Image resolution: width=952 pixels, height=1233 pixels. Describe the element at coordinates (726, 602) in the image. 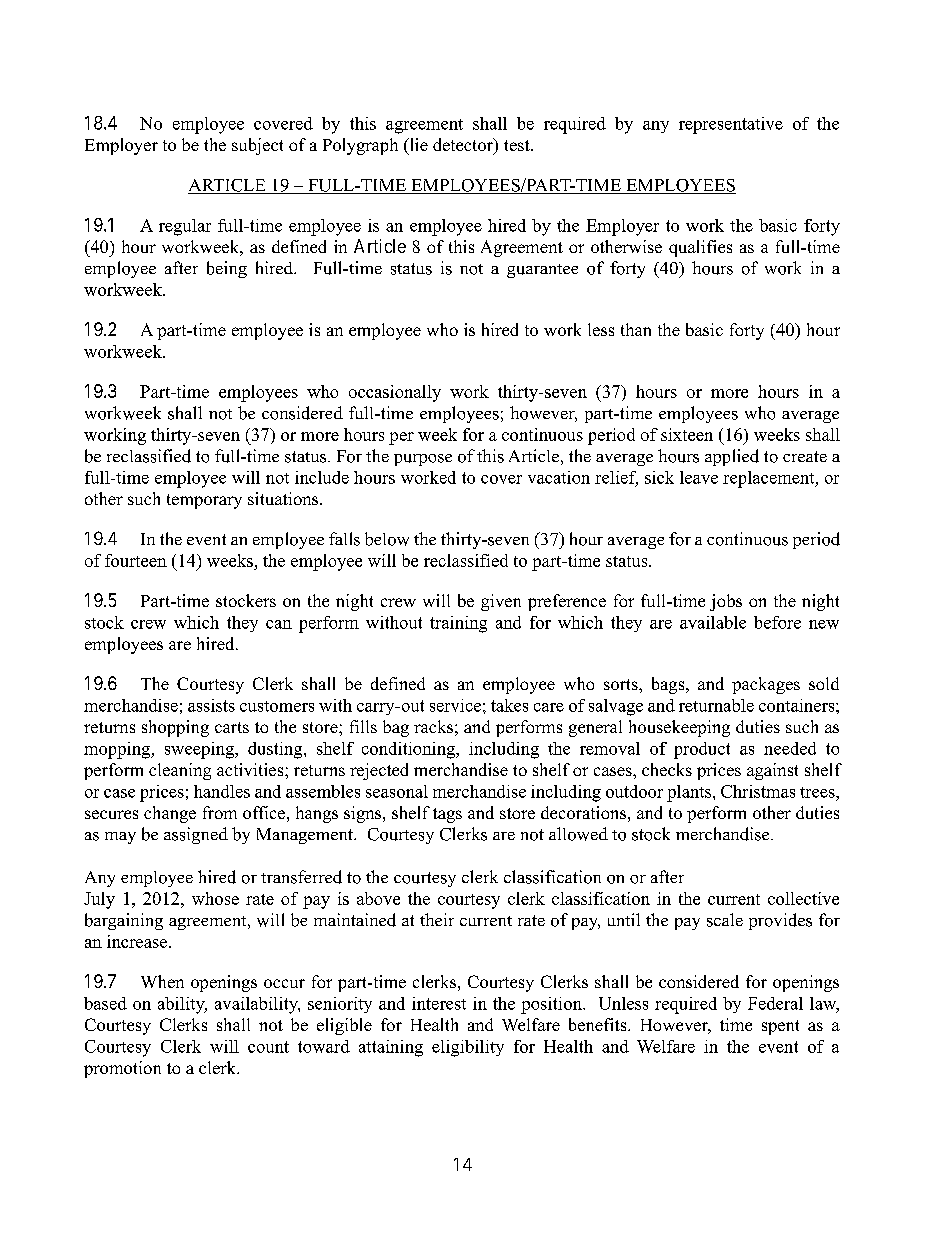

I see `jobs` at that location.
